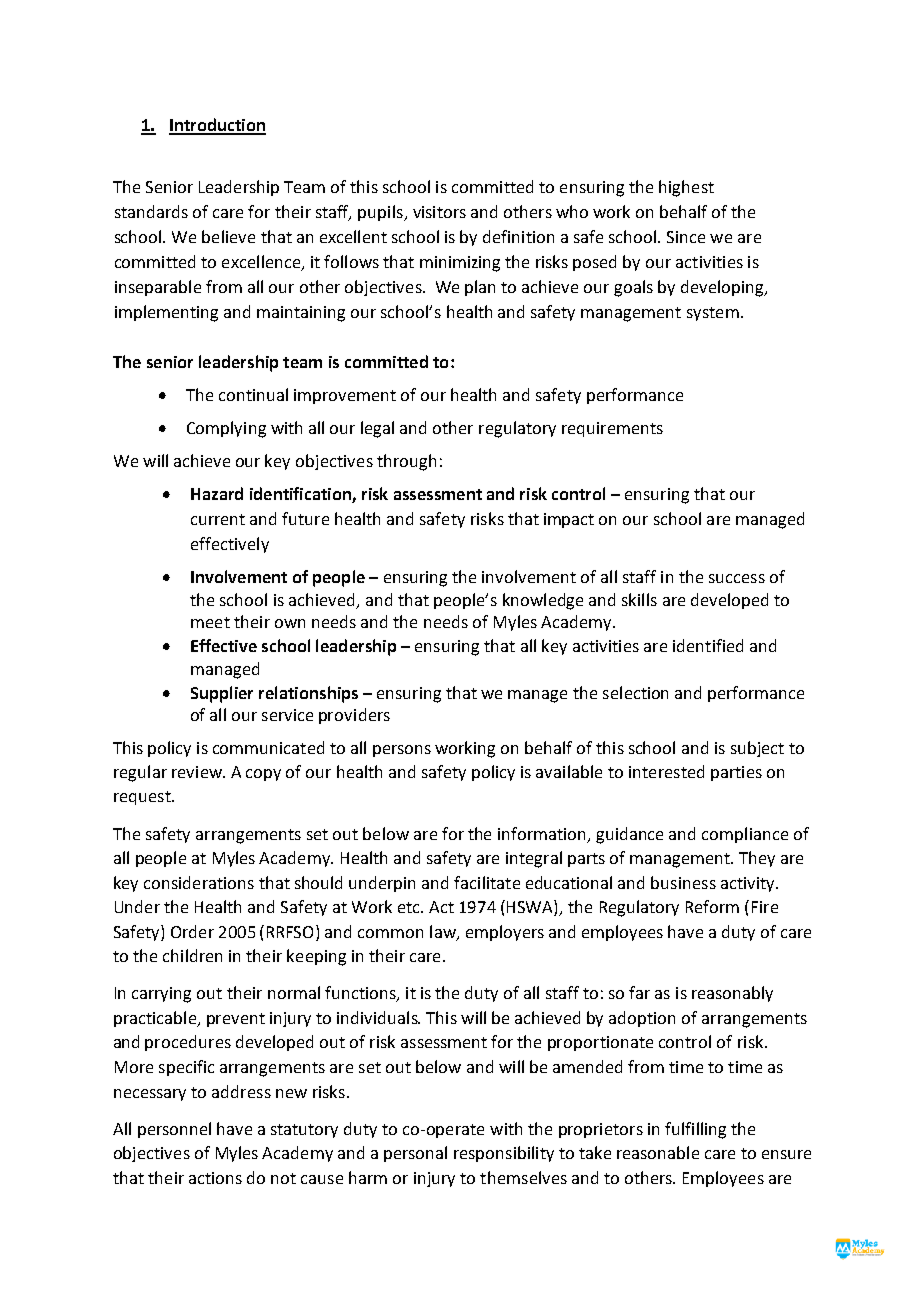 This screenshot has width=924, height=1308. What do you see at coordinates (215, 1178) in the screenshot?
I see `actions` at bounding box center [215, 1178].
